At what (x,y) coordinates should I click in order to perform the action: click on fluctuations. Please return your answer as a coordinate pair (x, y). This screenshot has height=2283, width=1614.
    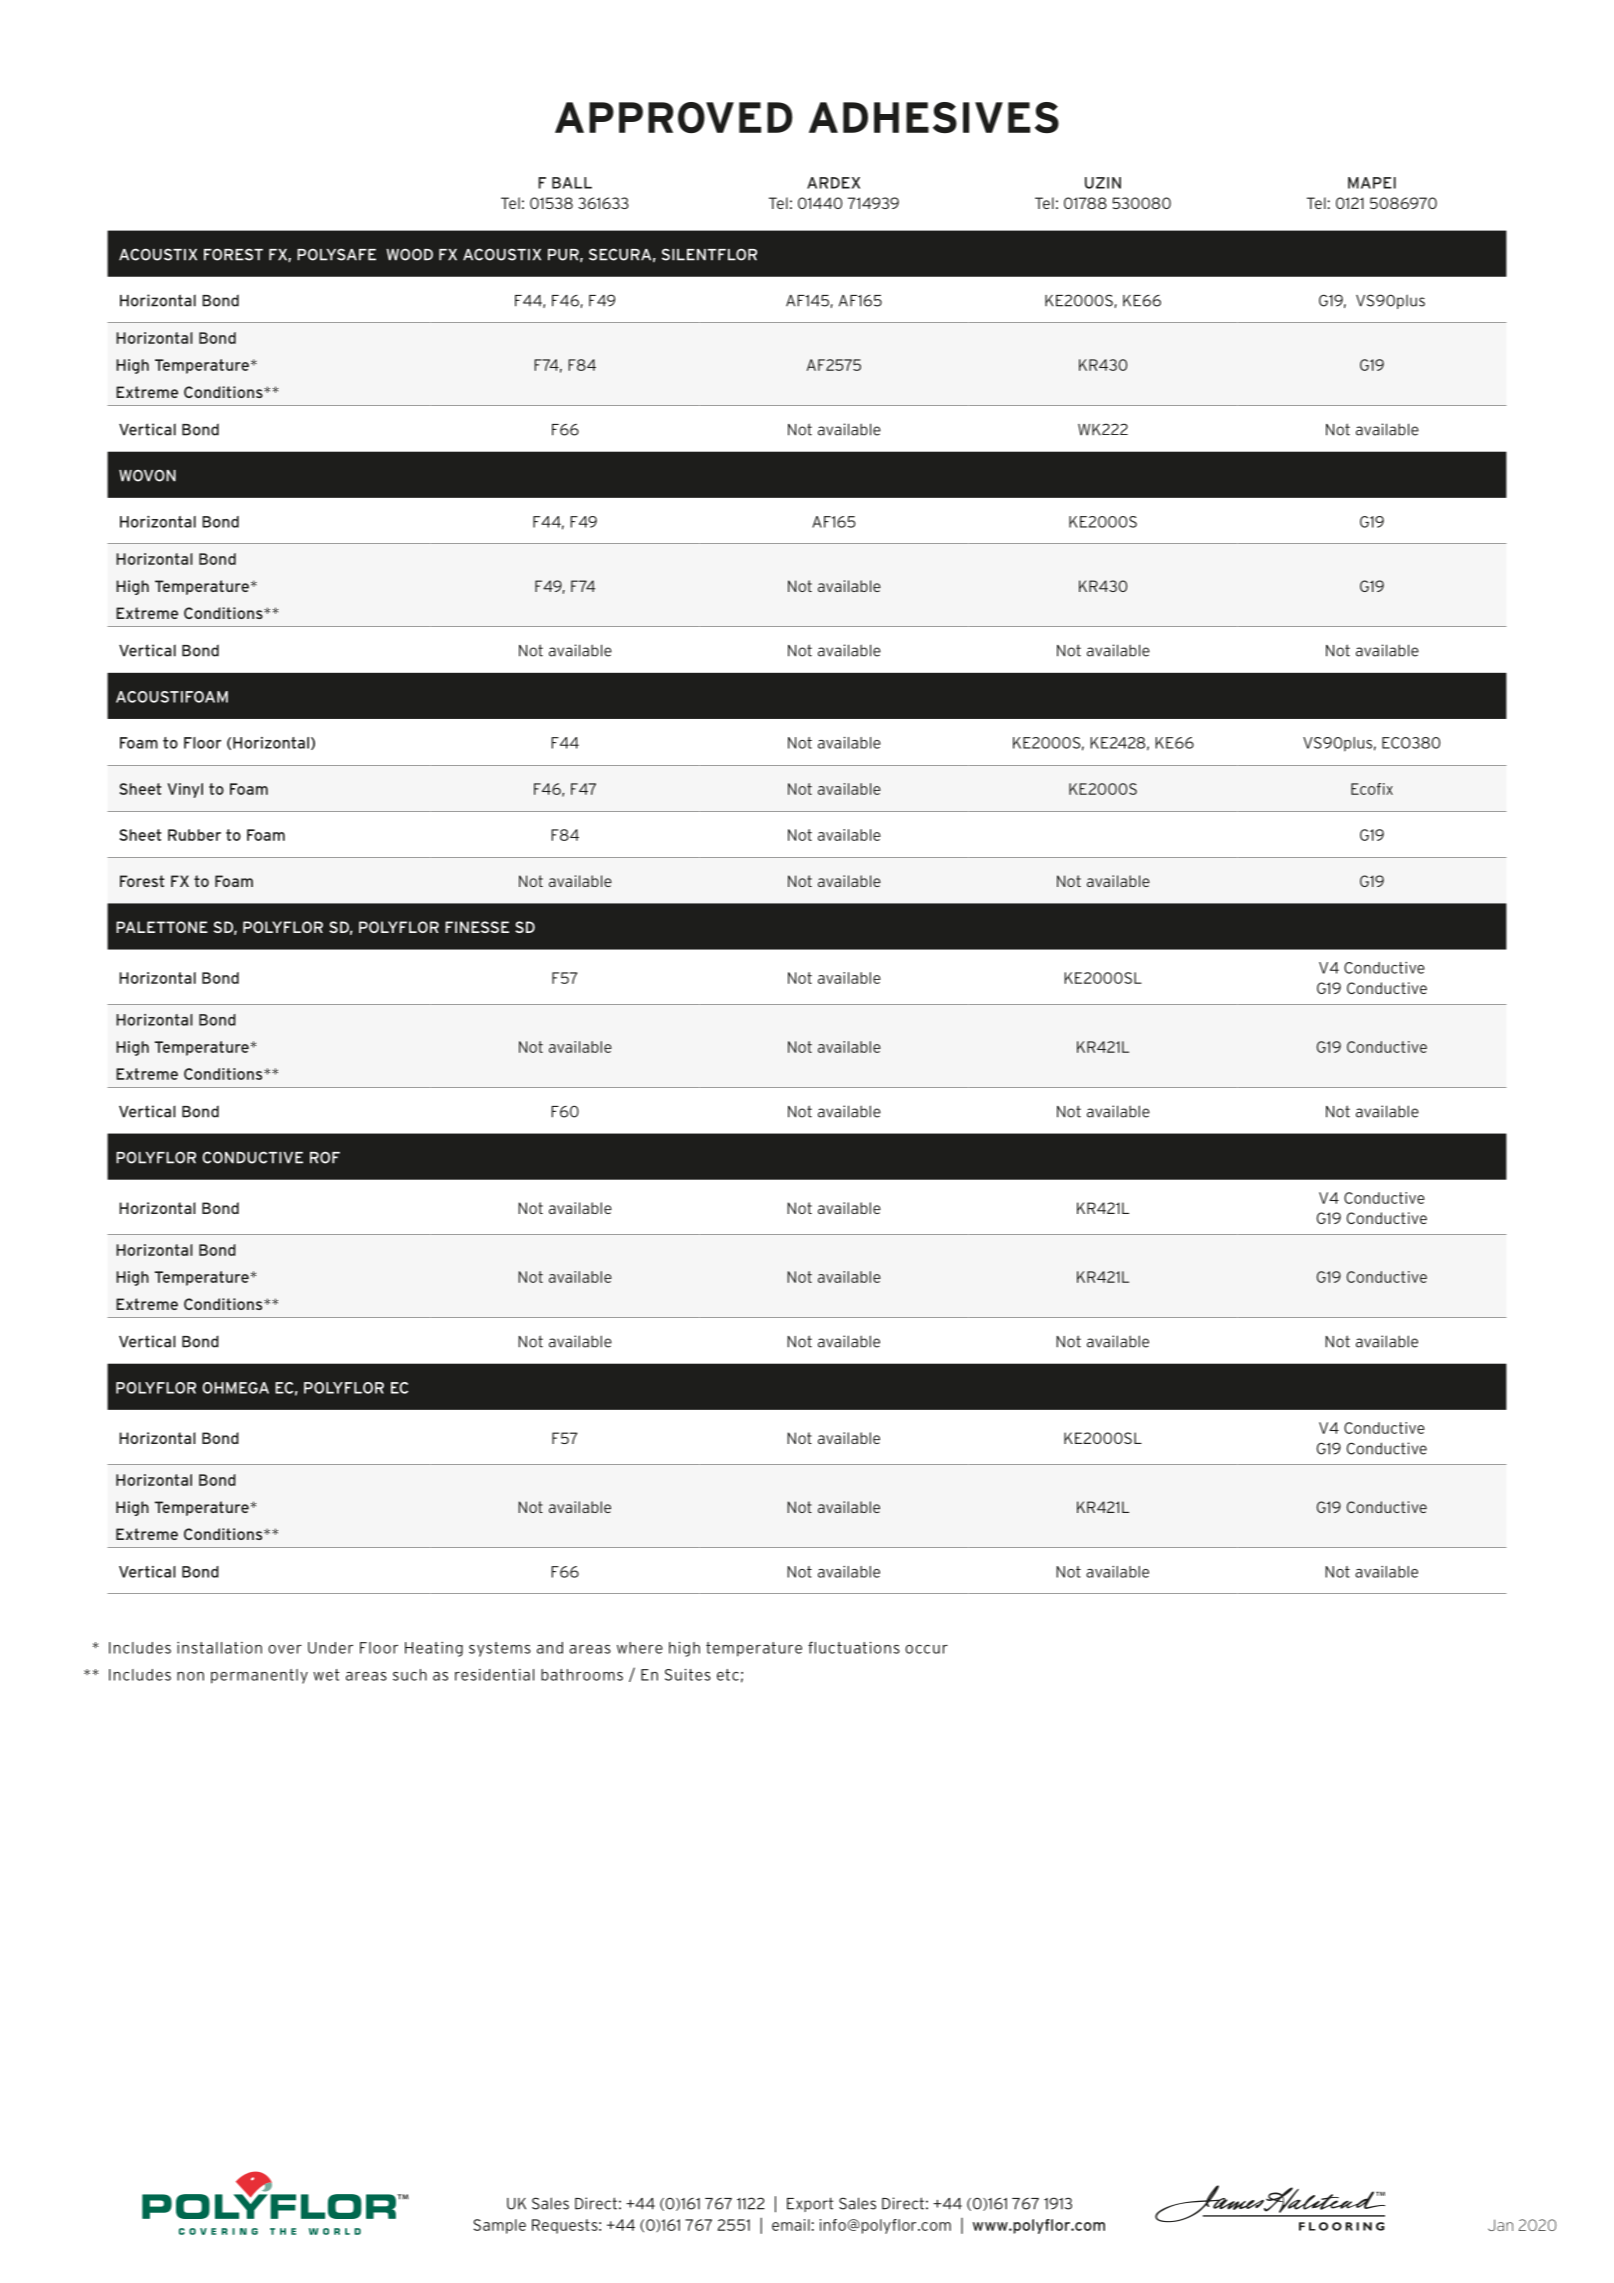
    Looking at the image, I should click on (854, 1647).
